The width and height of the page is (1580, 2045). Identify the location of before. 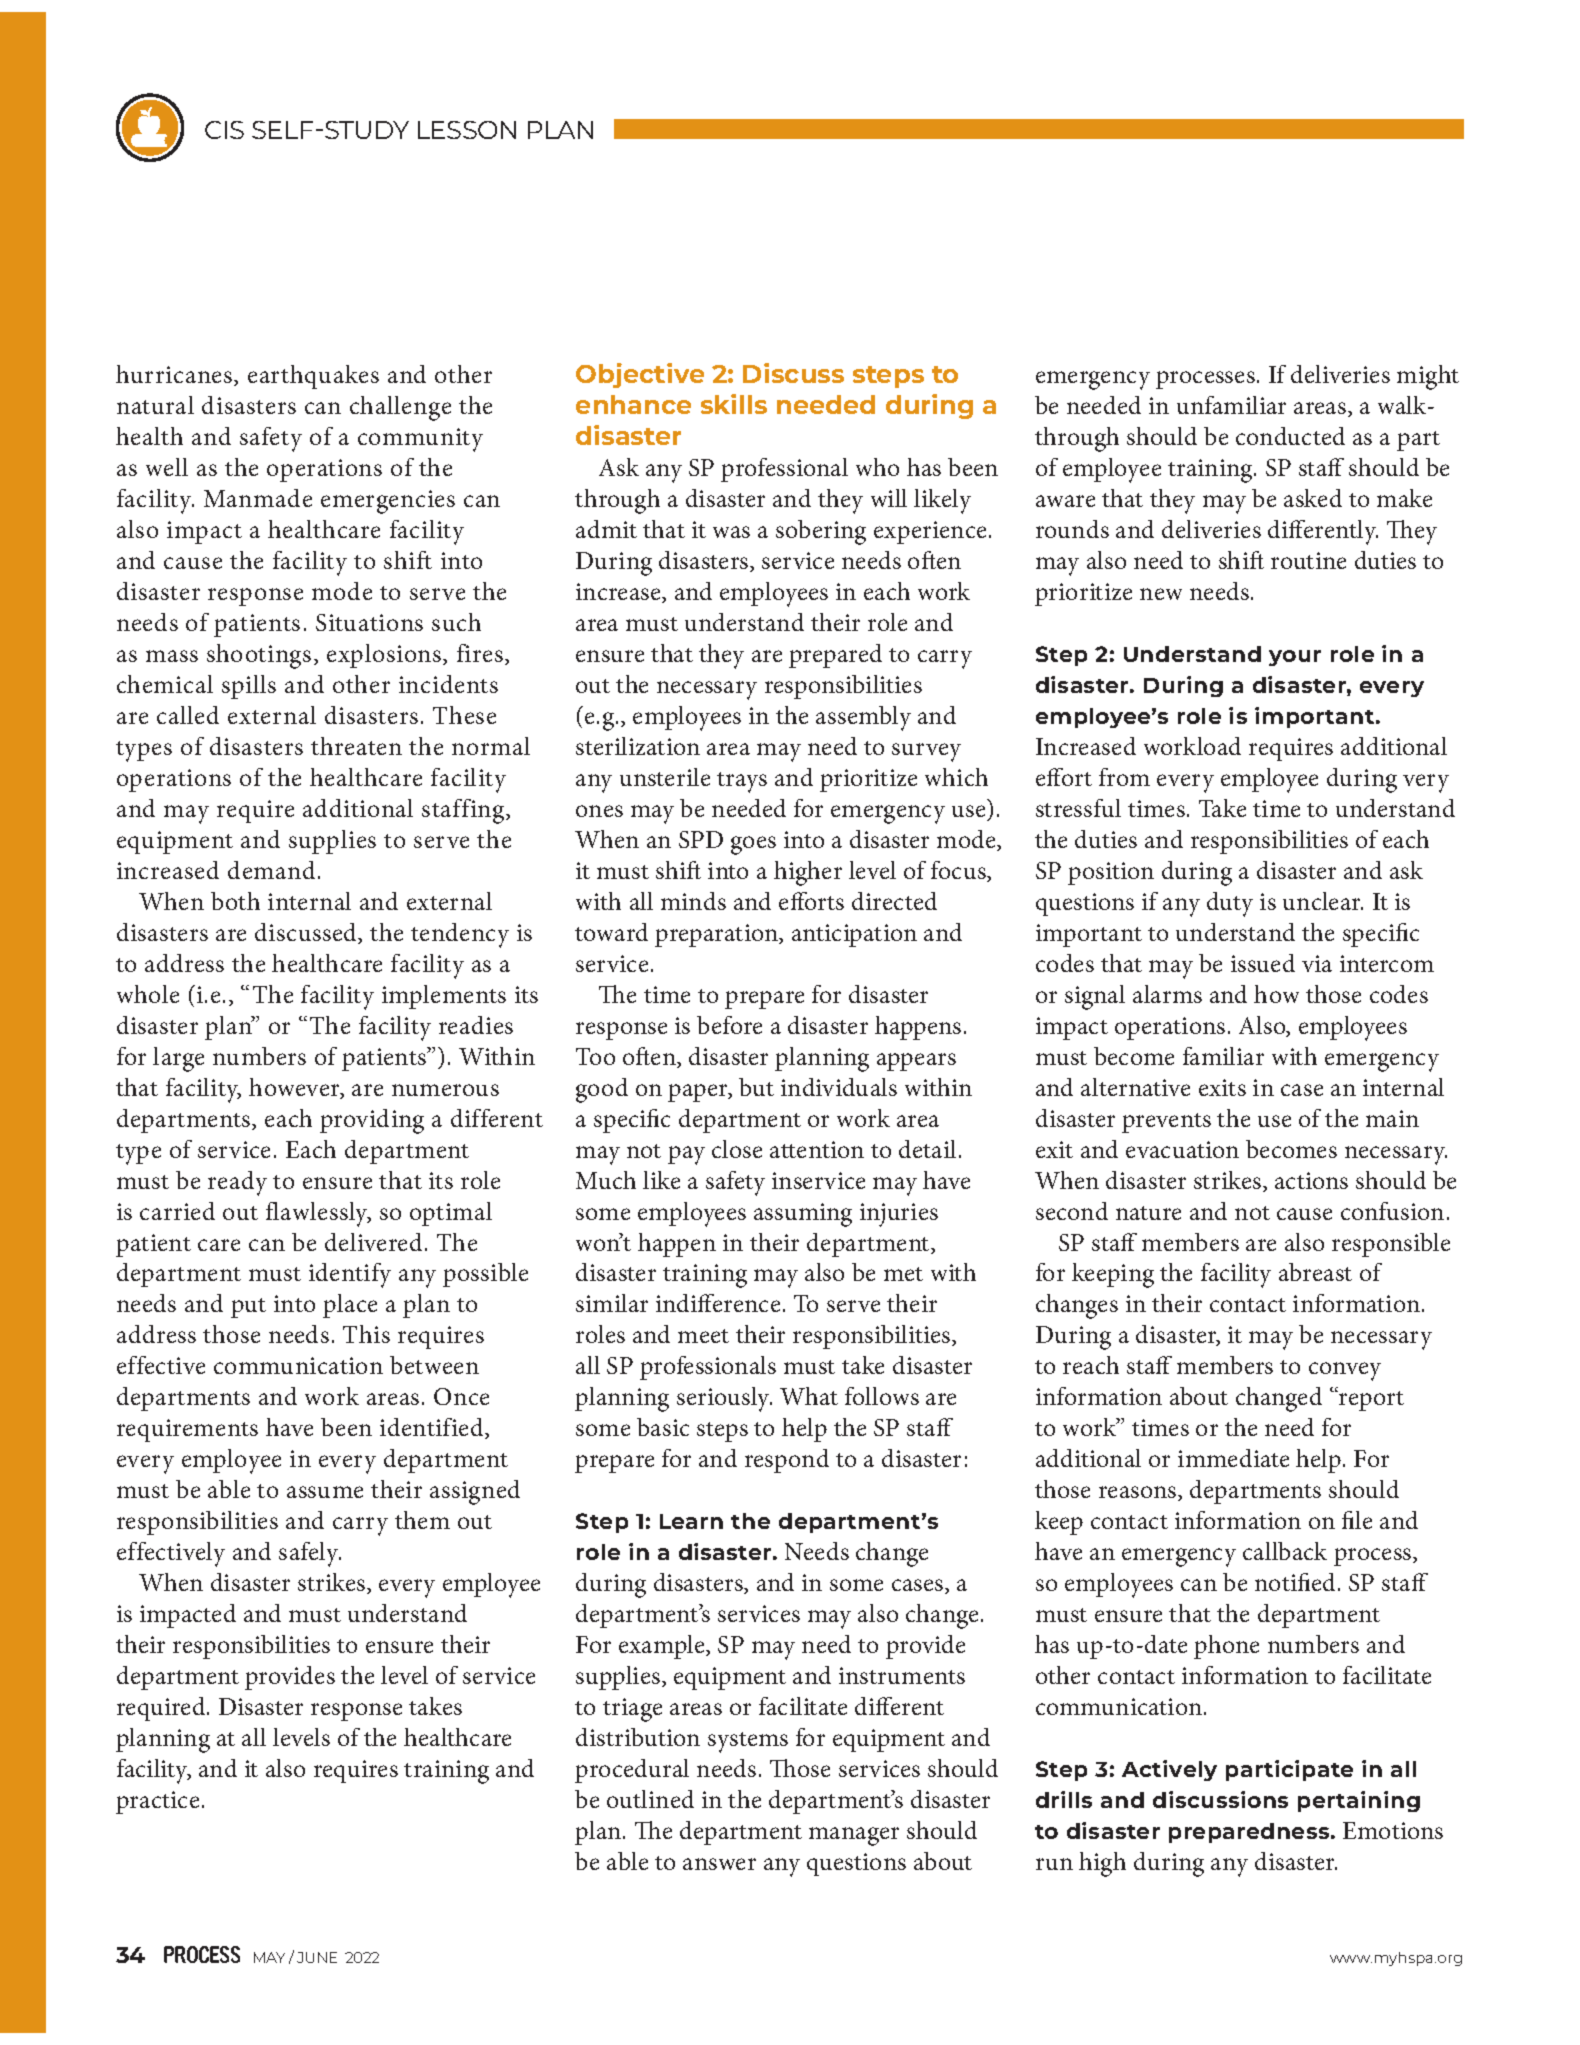
(729, 1025).
